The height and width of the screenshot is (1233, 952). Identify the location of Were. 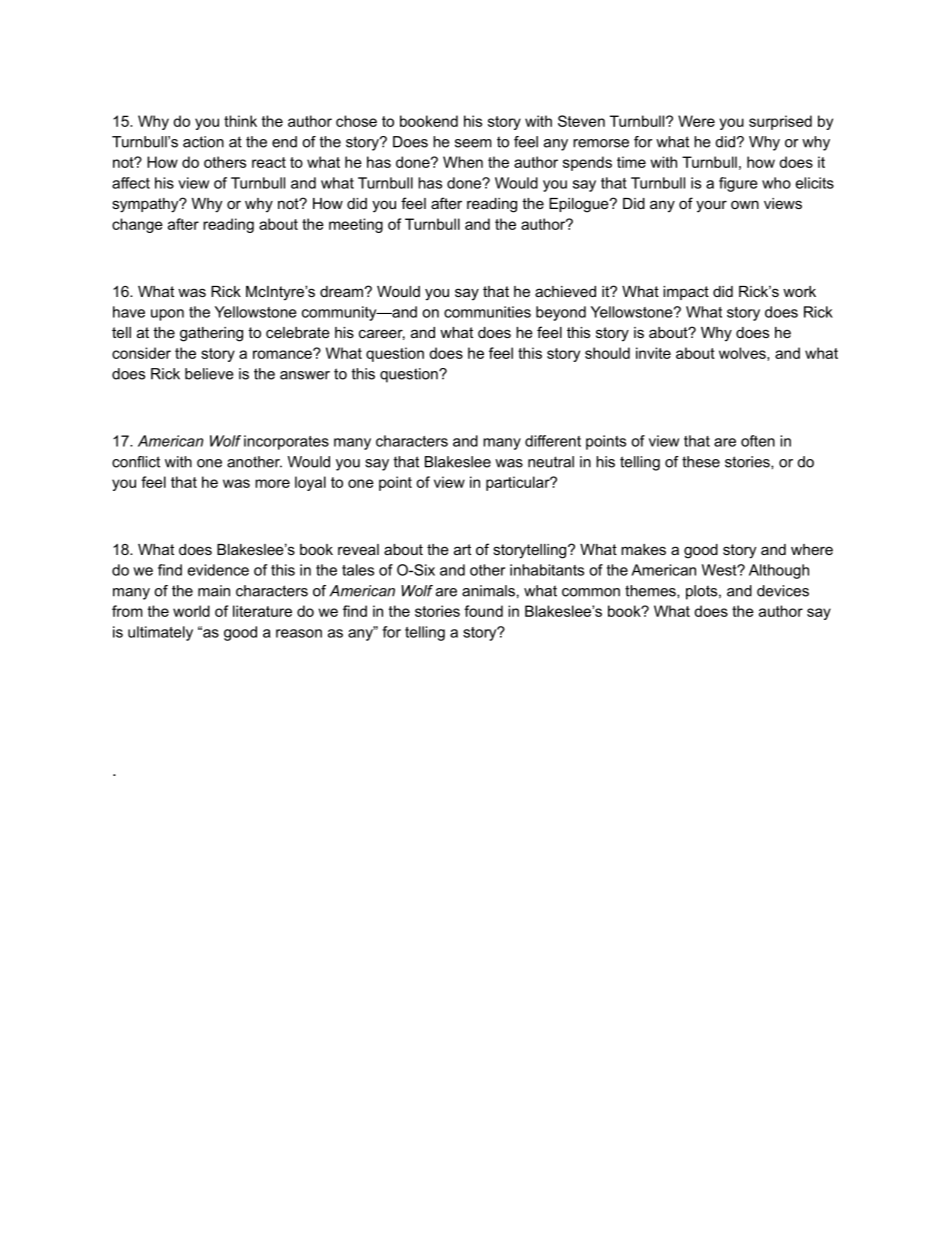
(696, 121).
